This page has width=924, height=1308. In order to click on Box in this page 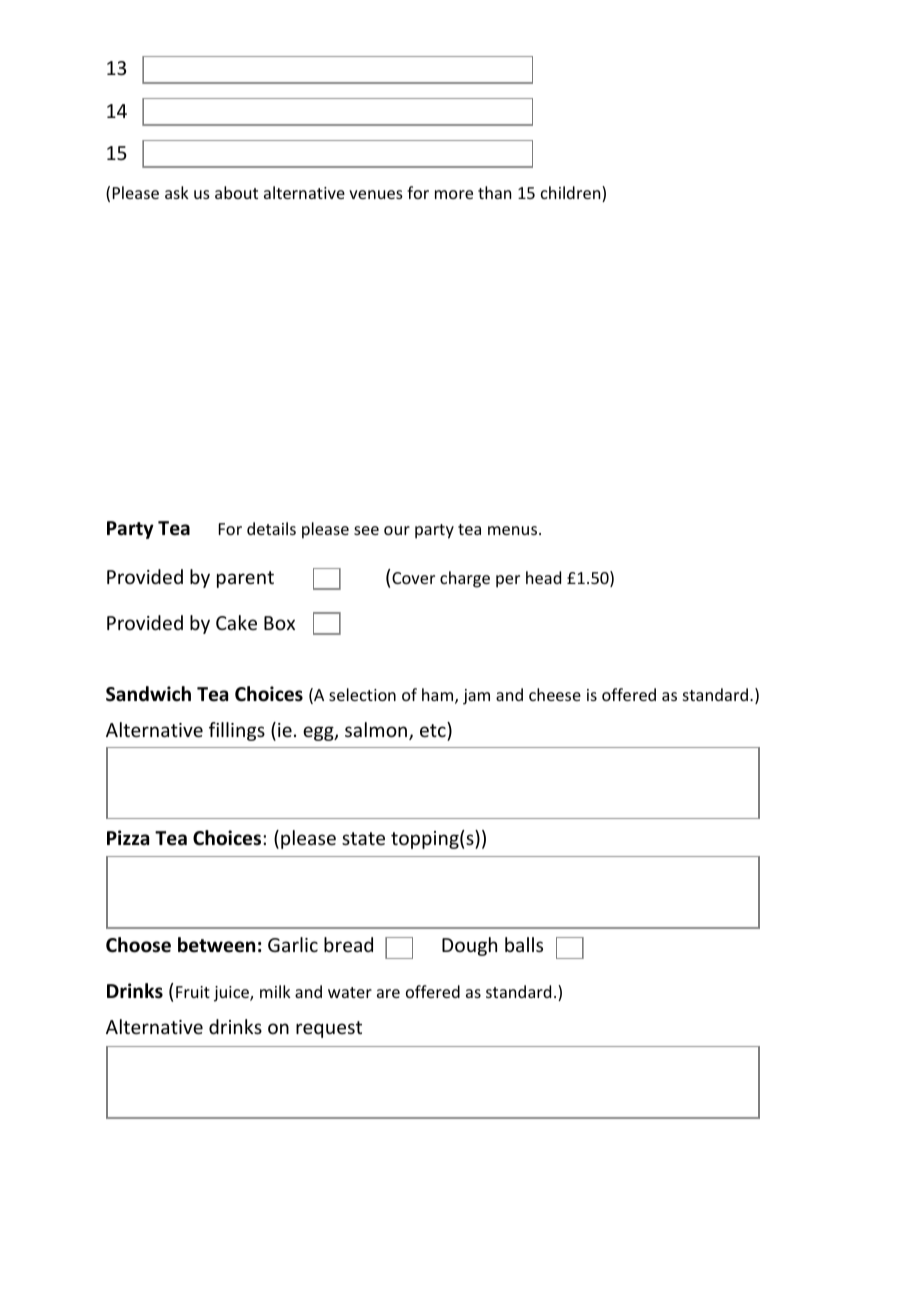, I will do `click(279, 623)`.
